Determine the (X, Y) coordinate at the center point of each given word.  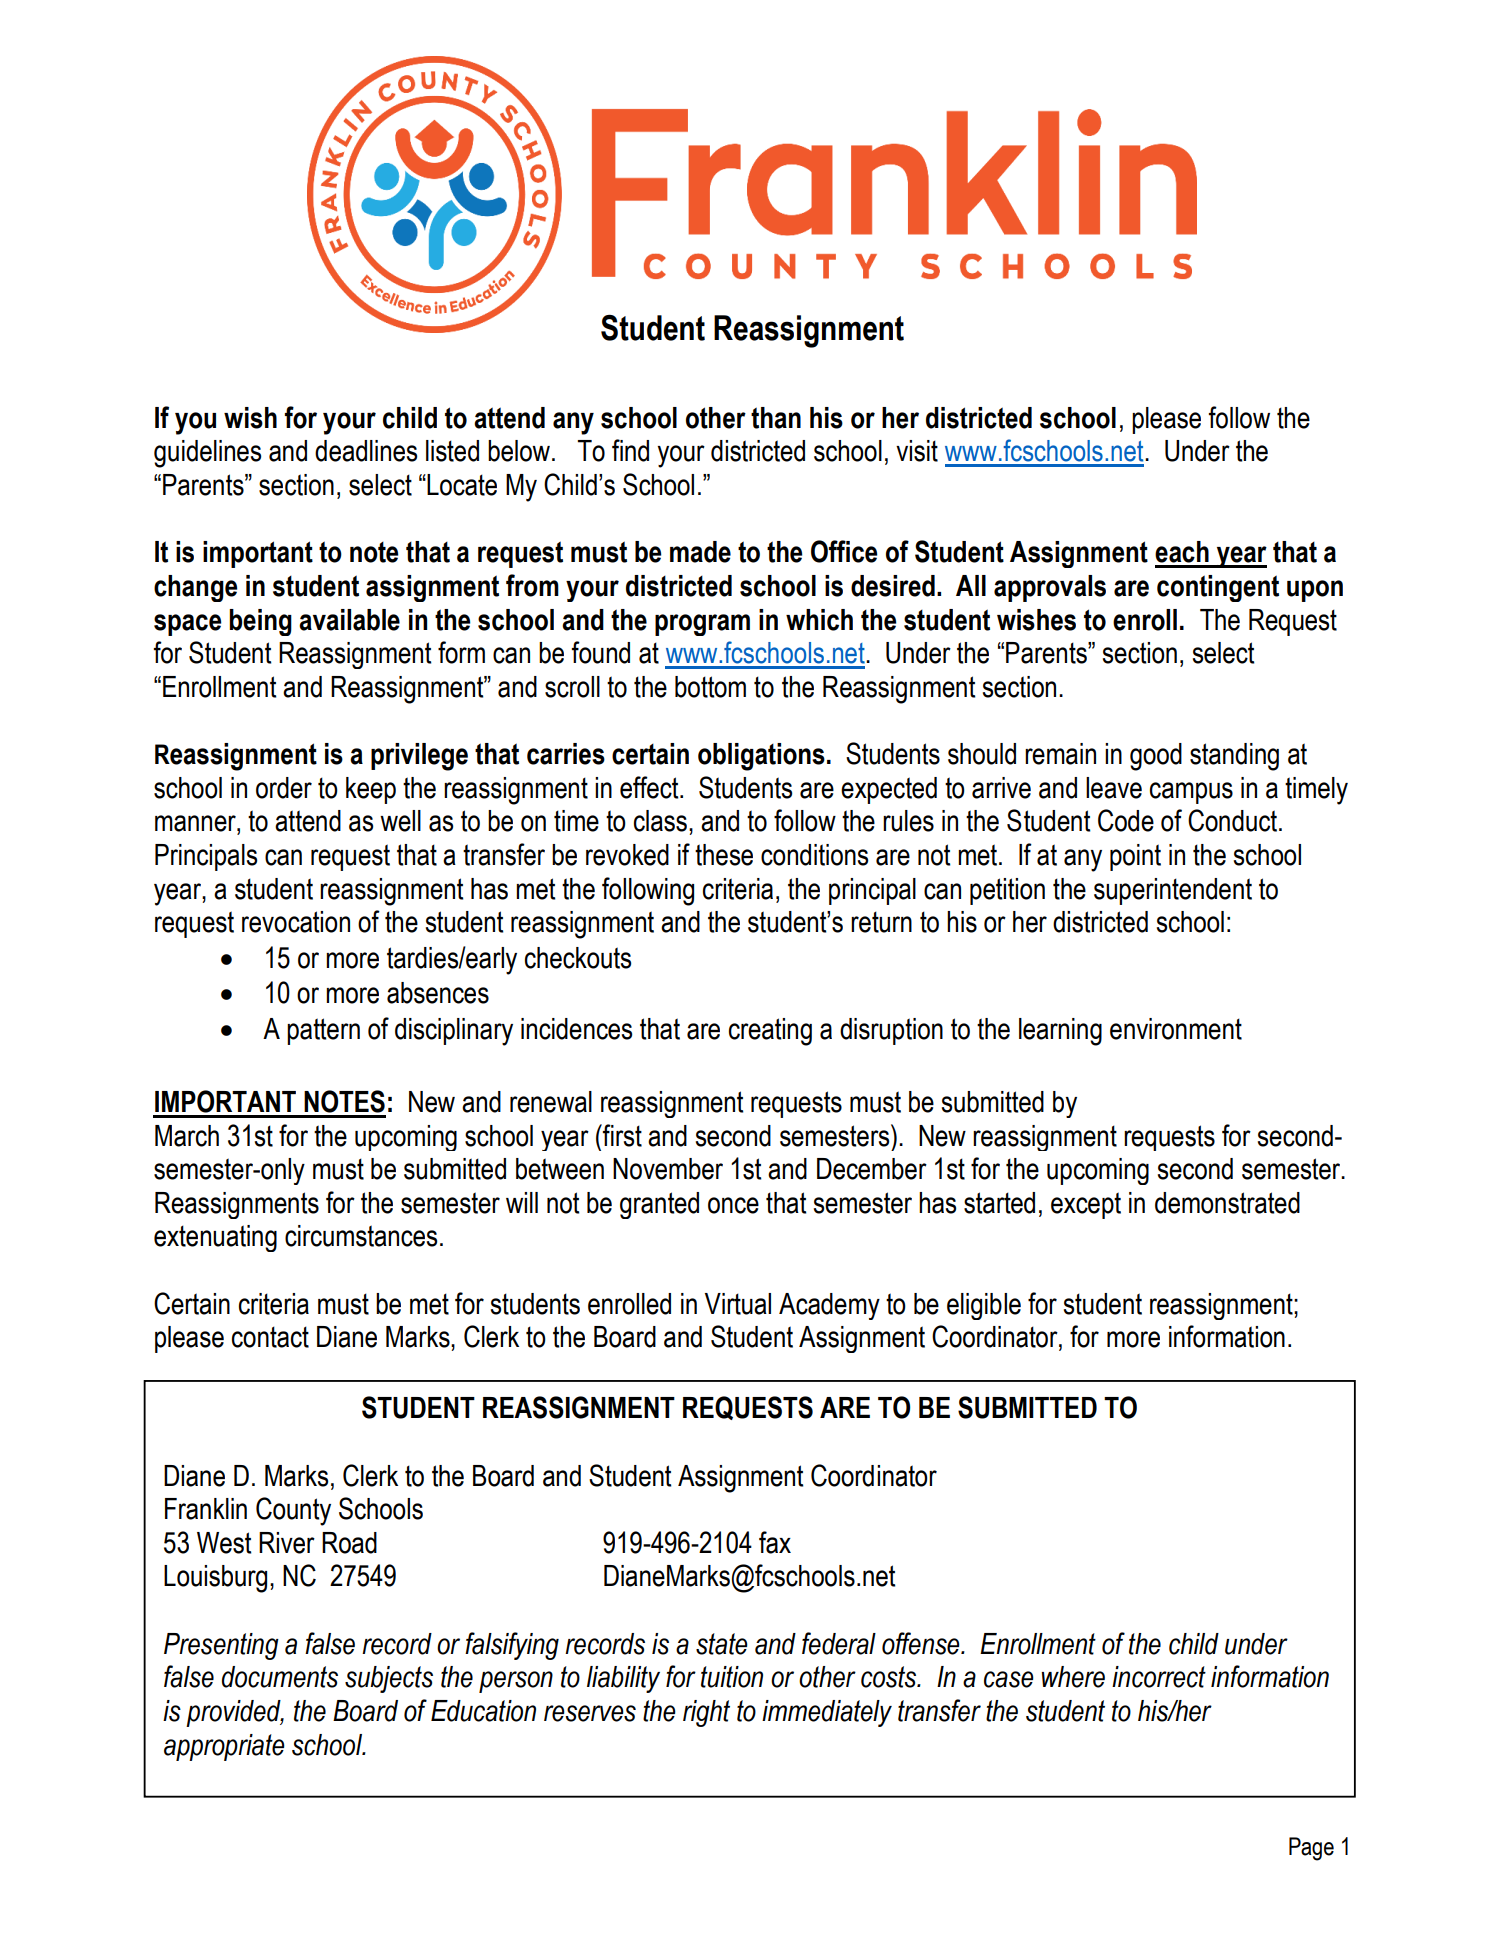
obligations (761, 757)
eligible (984, 1306)
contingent (1218, 588)
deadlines (366, 451)
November (668, 1169)
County (293, 1511)
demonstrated (1227, 1203)
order (284, 788)
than (776, 418)
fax (775, 1542)
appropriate (224, 1747)
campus (1191, 793)
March (187, 1136)
